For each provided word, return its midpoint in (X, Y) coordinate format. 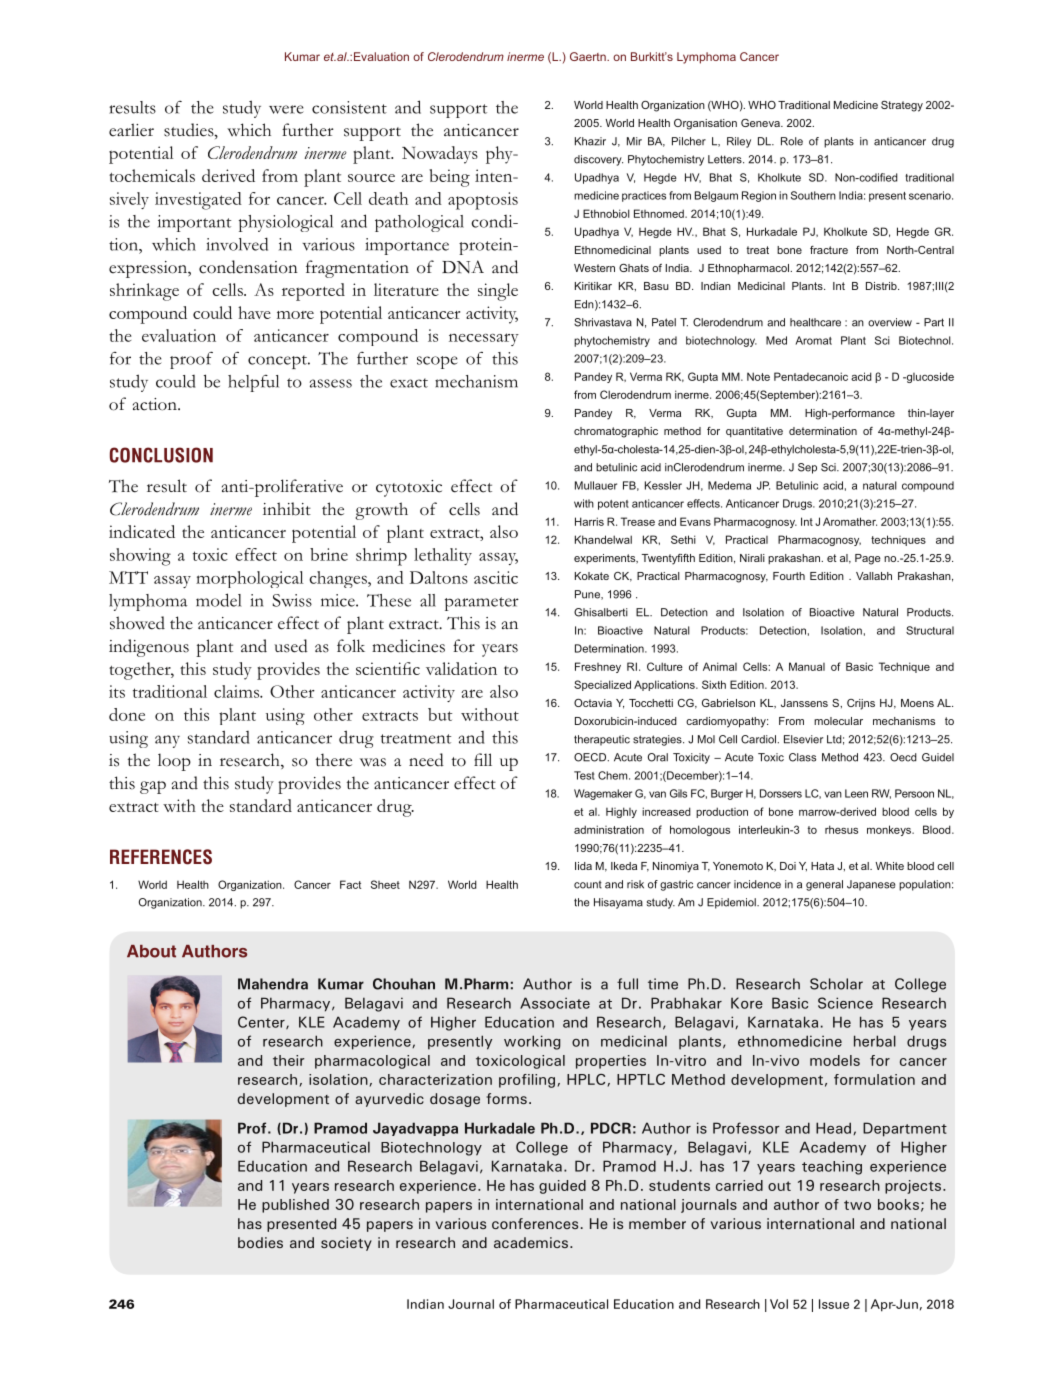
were (286, 109)
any (167, 741)
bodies (260, 1242)
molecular (838, 721)
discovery (598, 160)
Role (792, 141)
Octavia (593, 703)
